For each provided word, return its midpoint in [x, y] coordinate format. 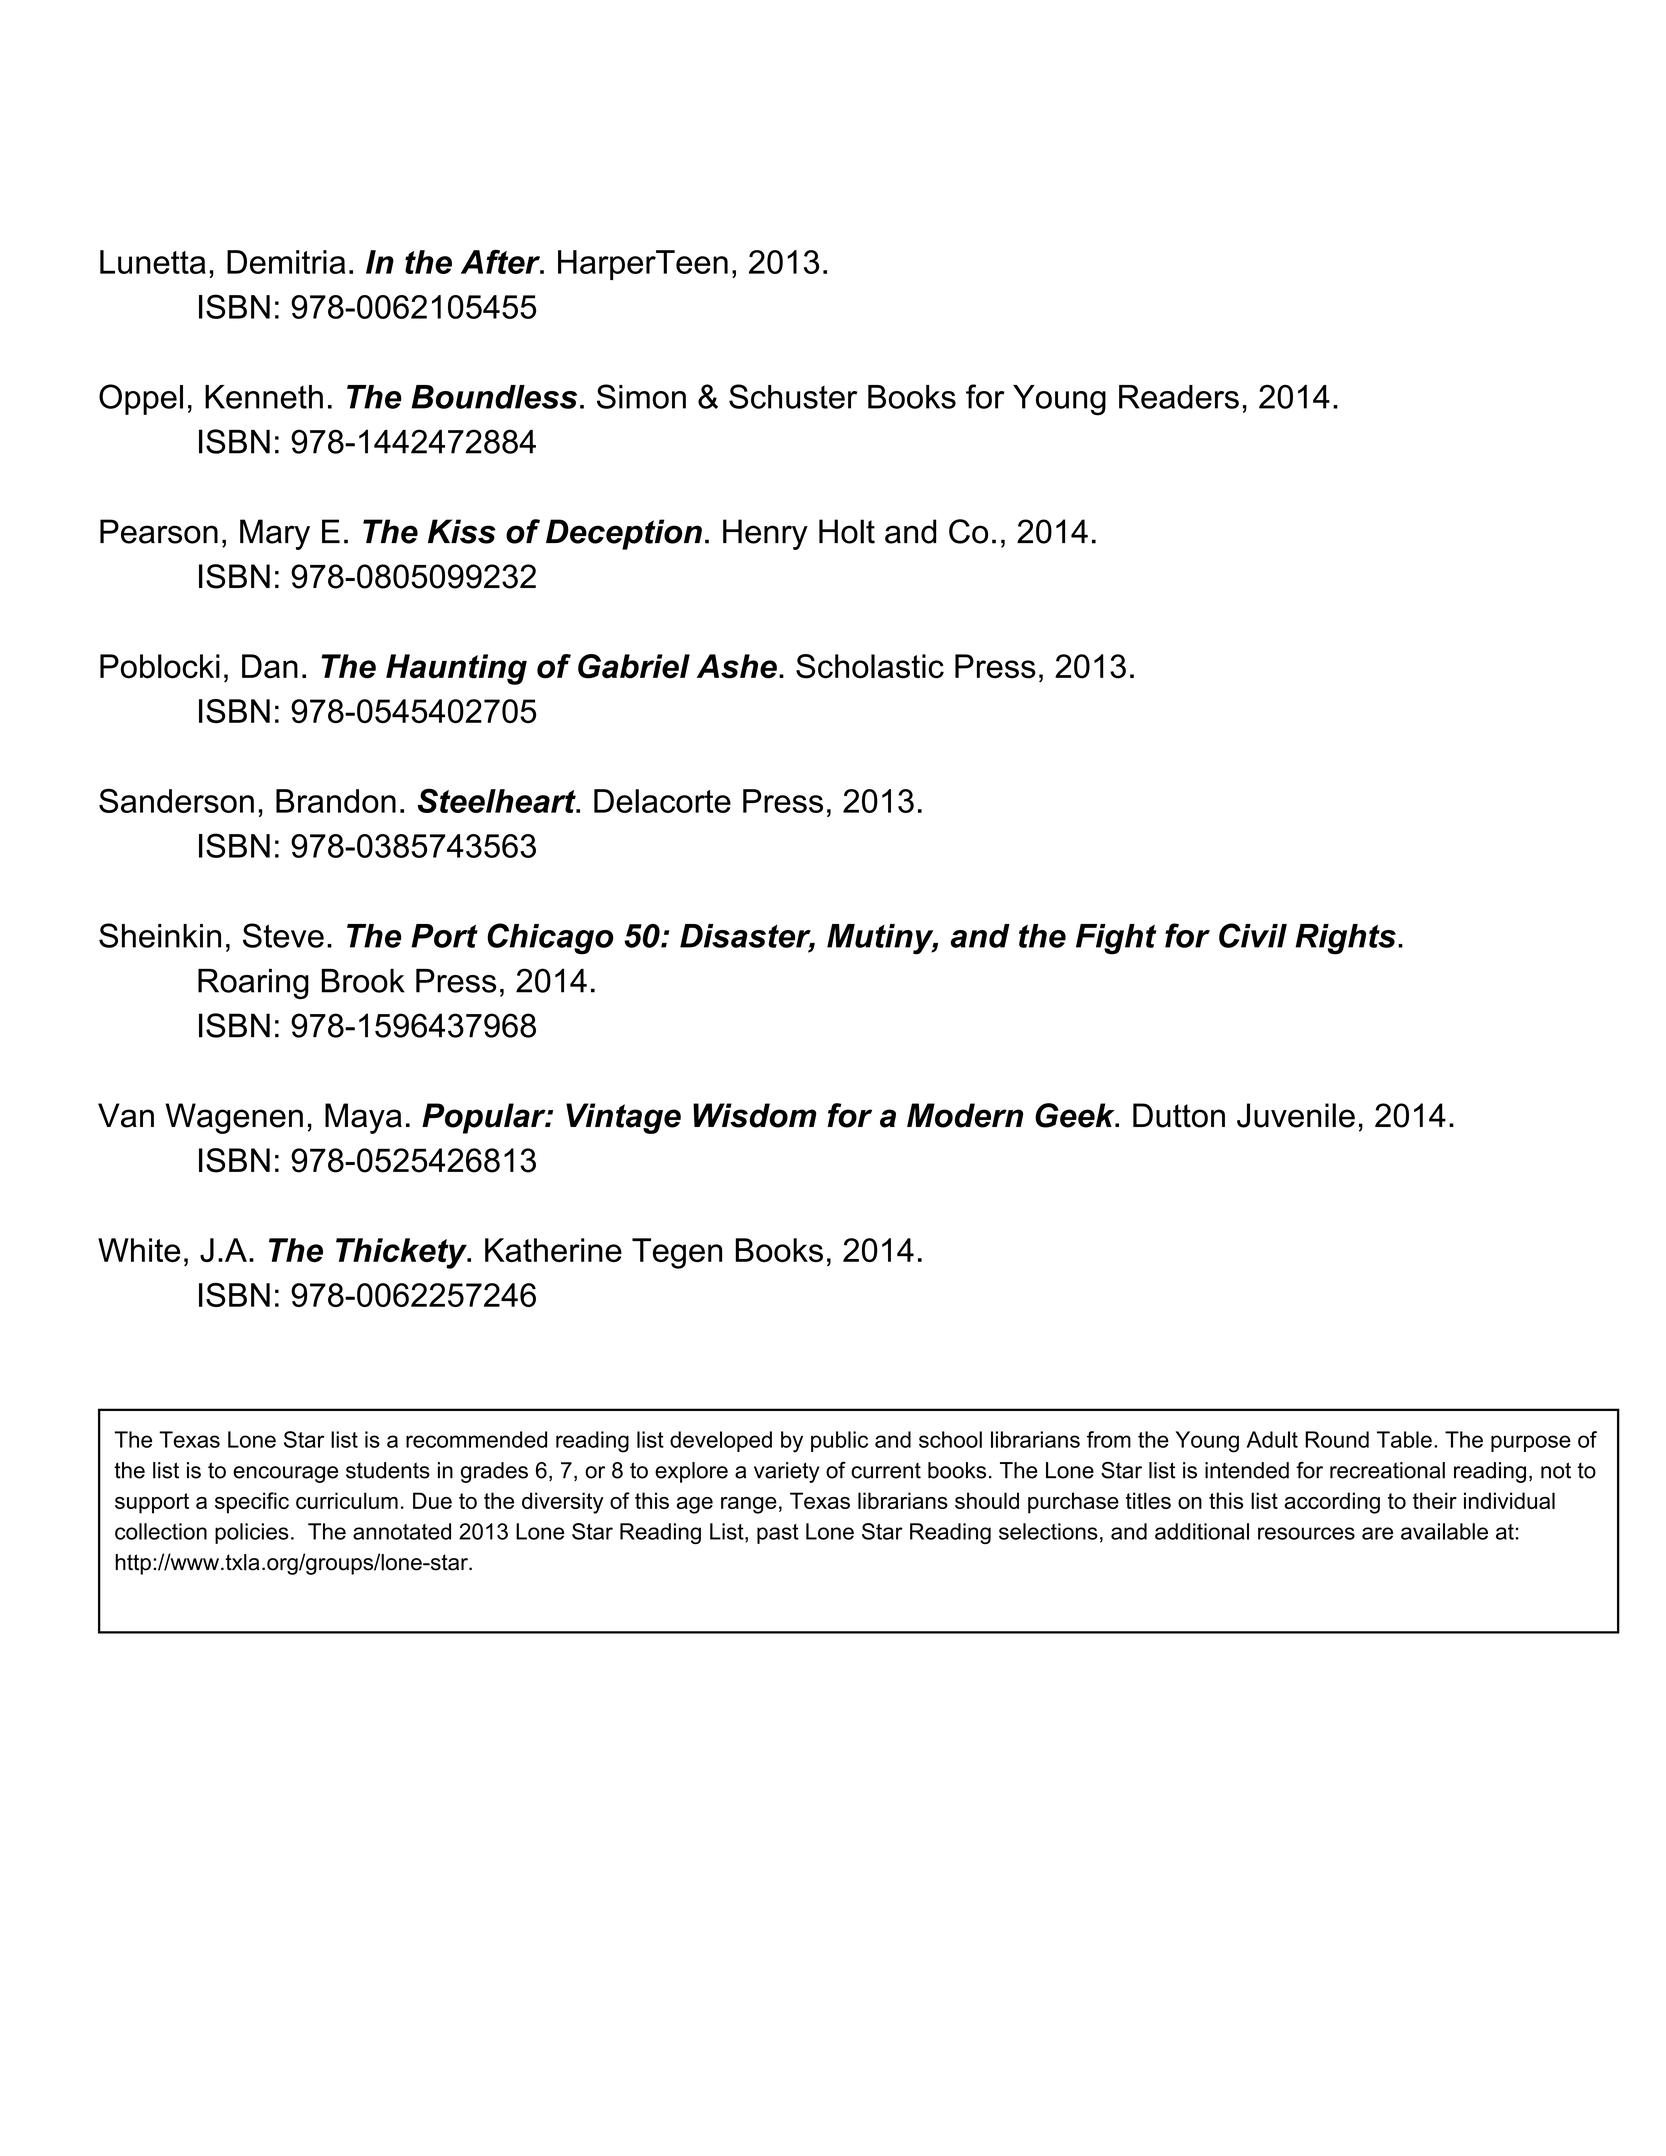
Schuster [793, 396]
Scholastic [870, 666]
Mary [275, 534]
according [1332, 1503]
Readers [1179, 397]
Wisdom [755, 1115]
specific [252, 1503]
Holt [847, 531]
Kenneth [264, 397]
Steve [283, 935]
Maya [363, 1118]
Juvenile [1296, 1115]
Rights [1345, 939]
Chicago [550, 939]
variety [786, 1472]
